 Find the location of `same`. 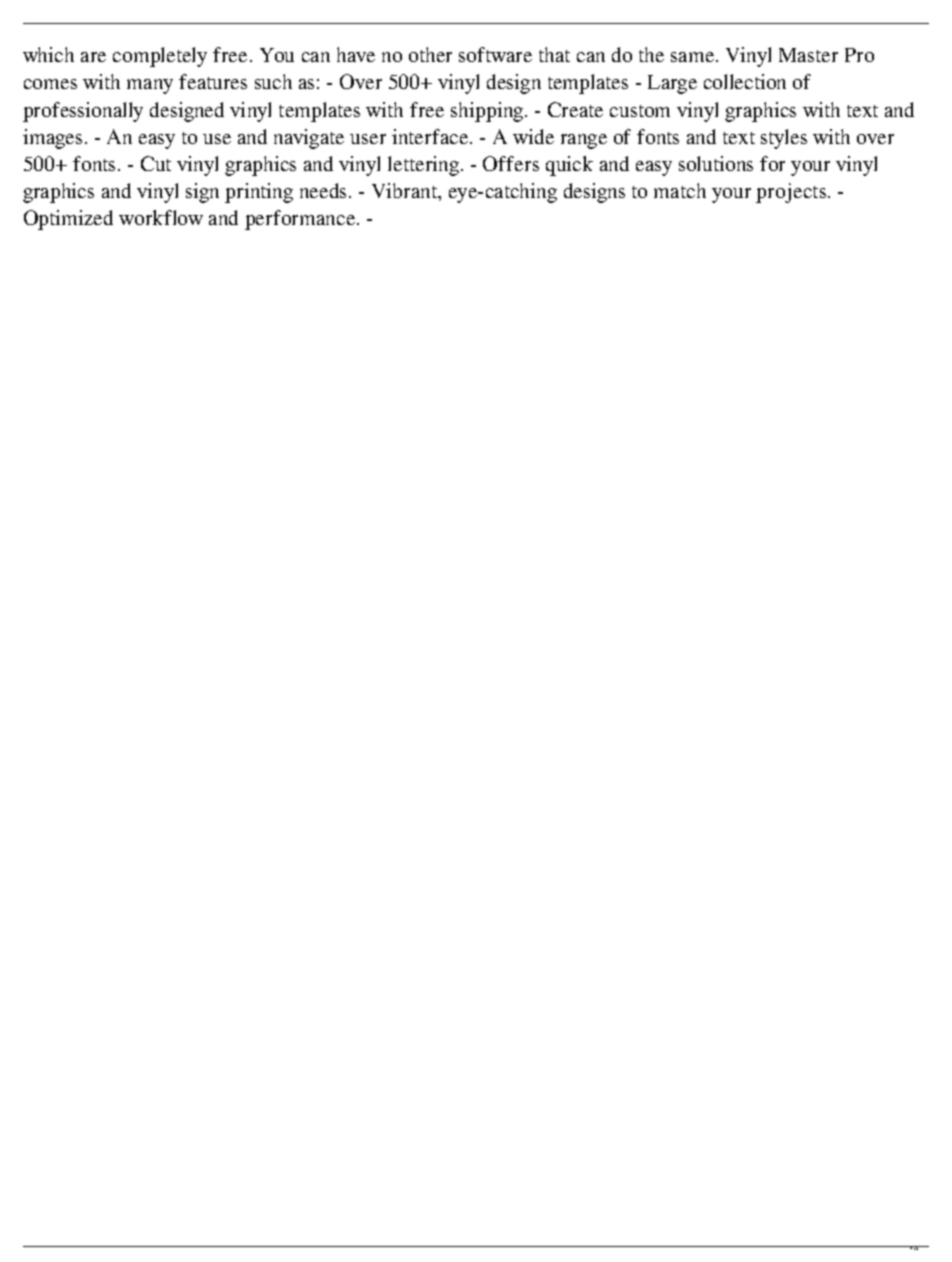

same is located at coordinates (694, 57).
